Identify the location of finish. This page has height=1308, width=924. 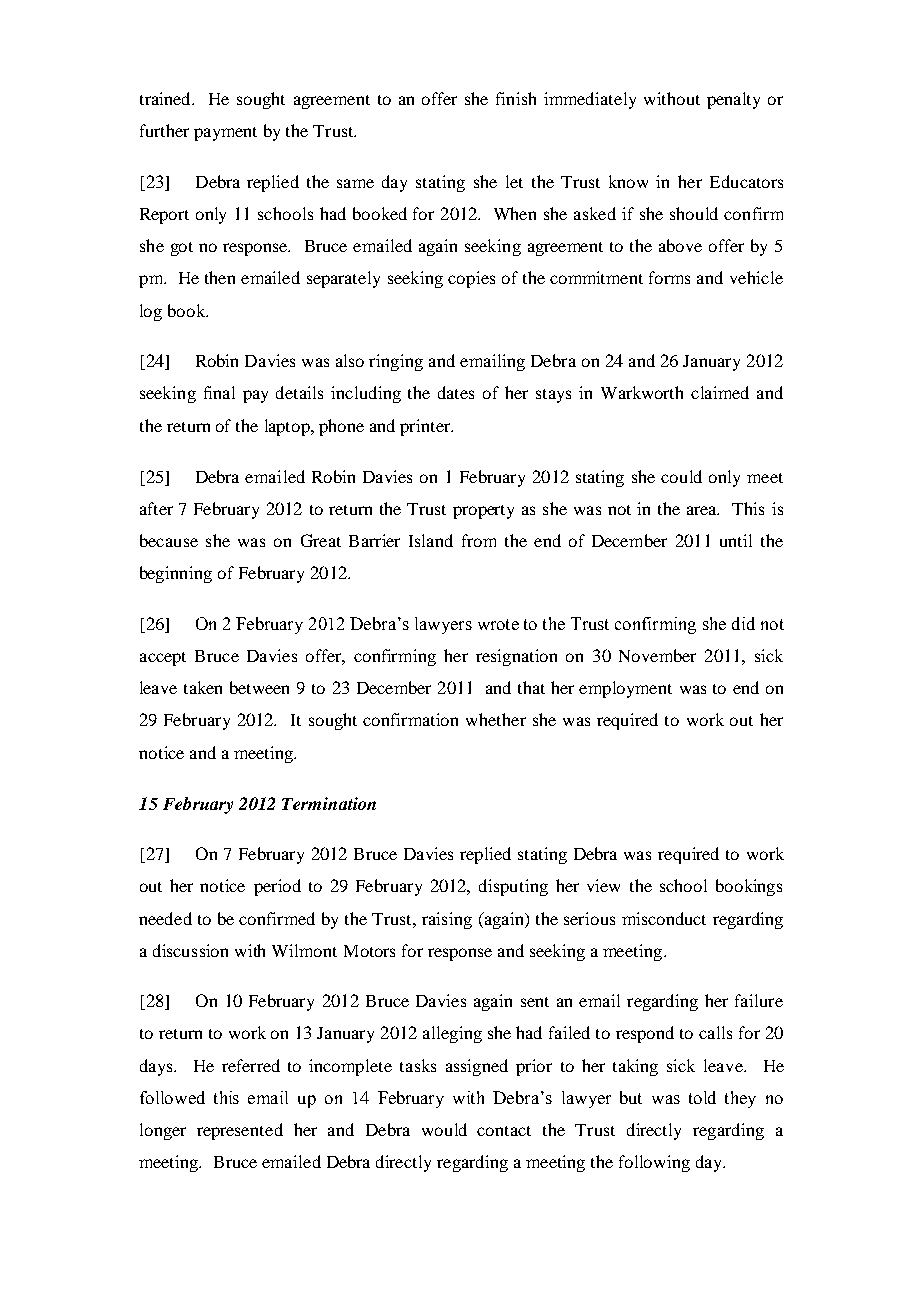
(516, 98).
